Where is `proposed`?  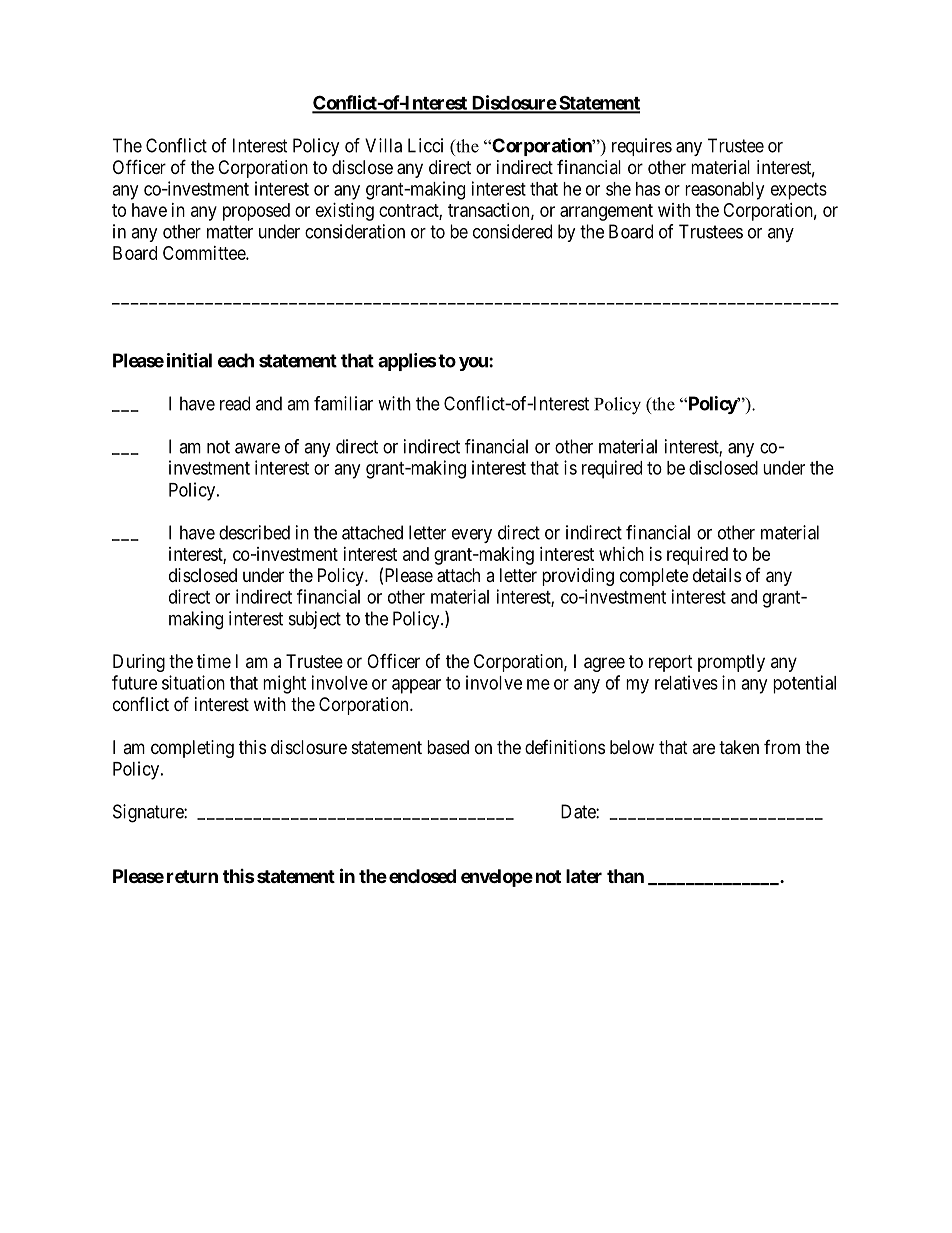 proposed is located at coordinates (256, 212).
